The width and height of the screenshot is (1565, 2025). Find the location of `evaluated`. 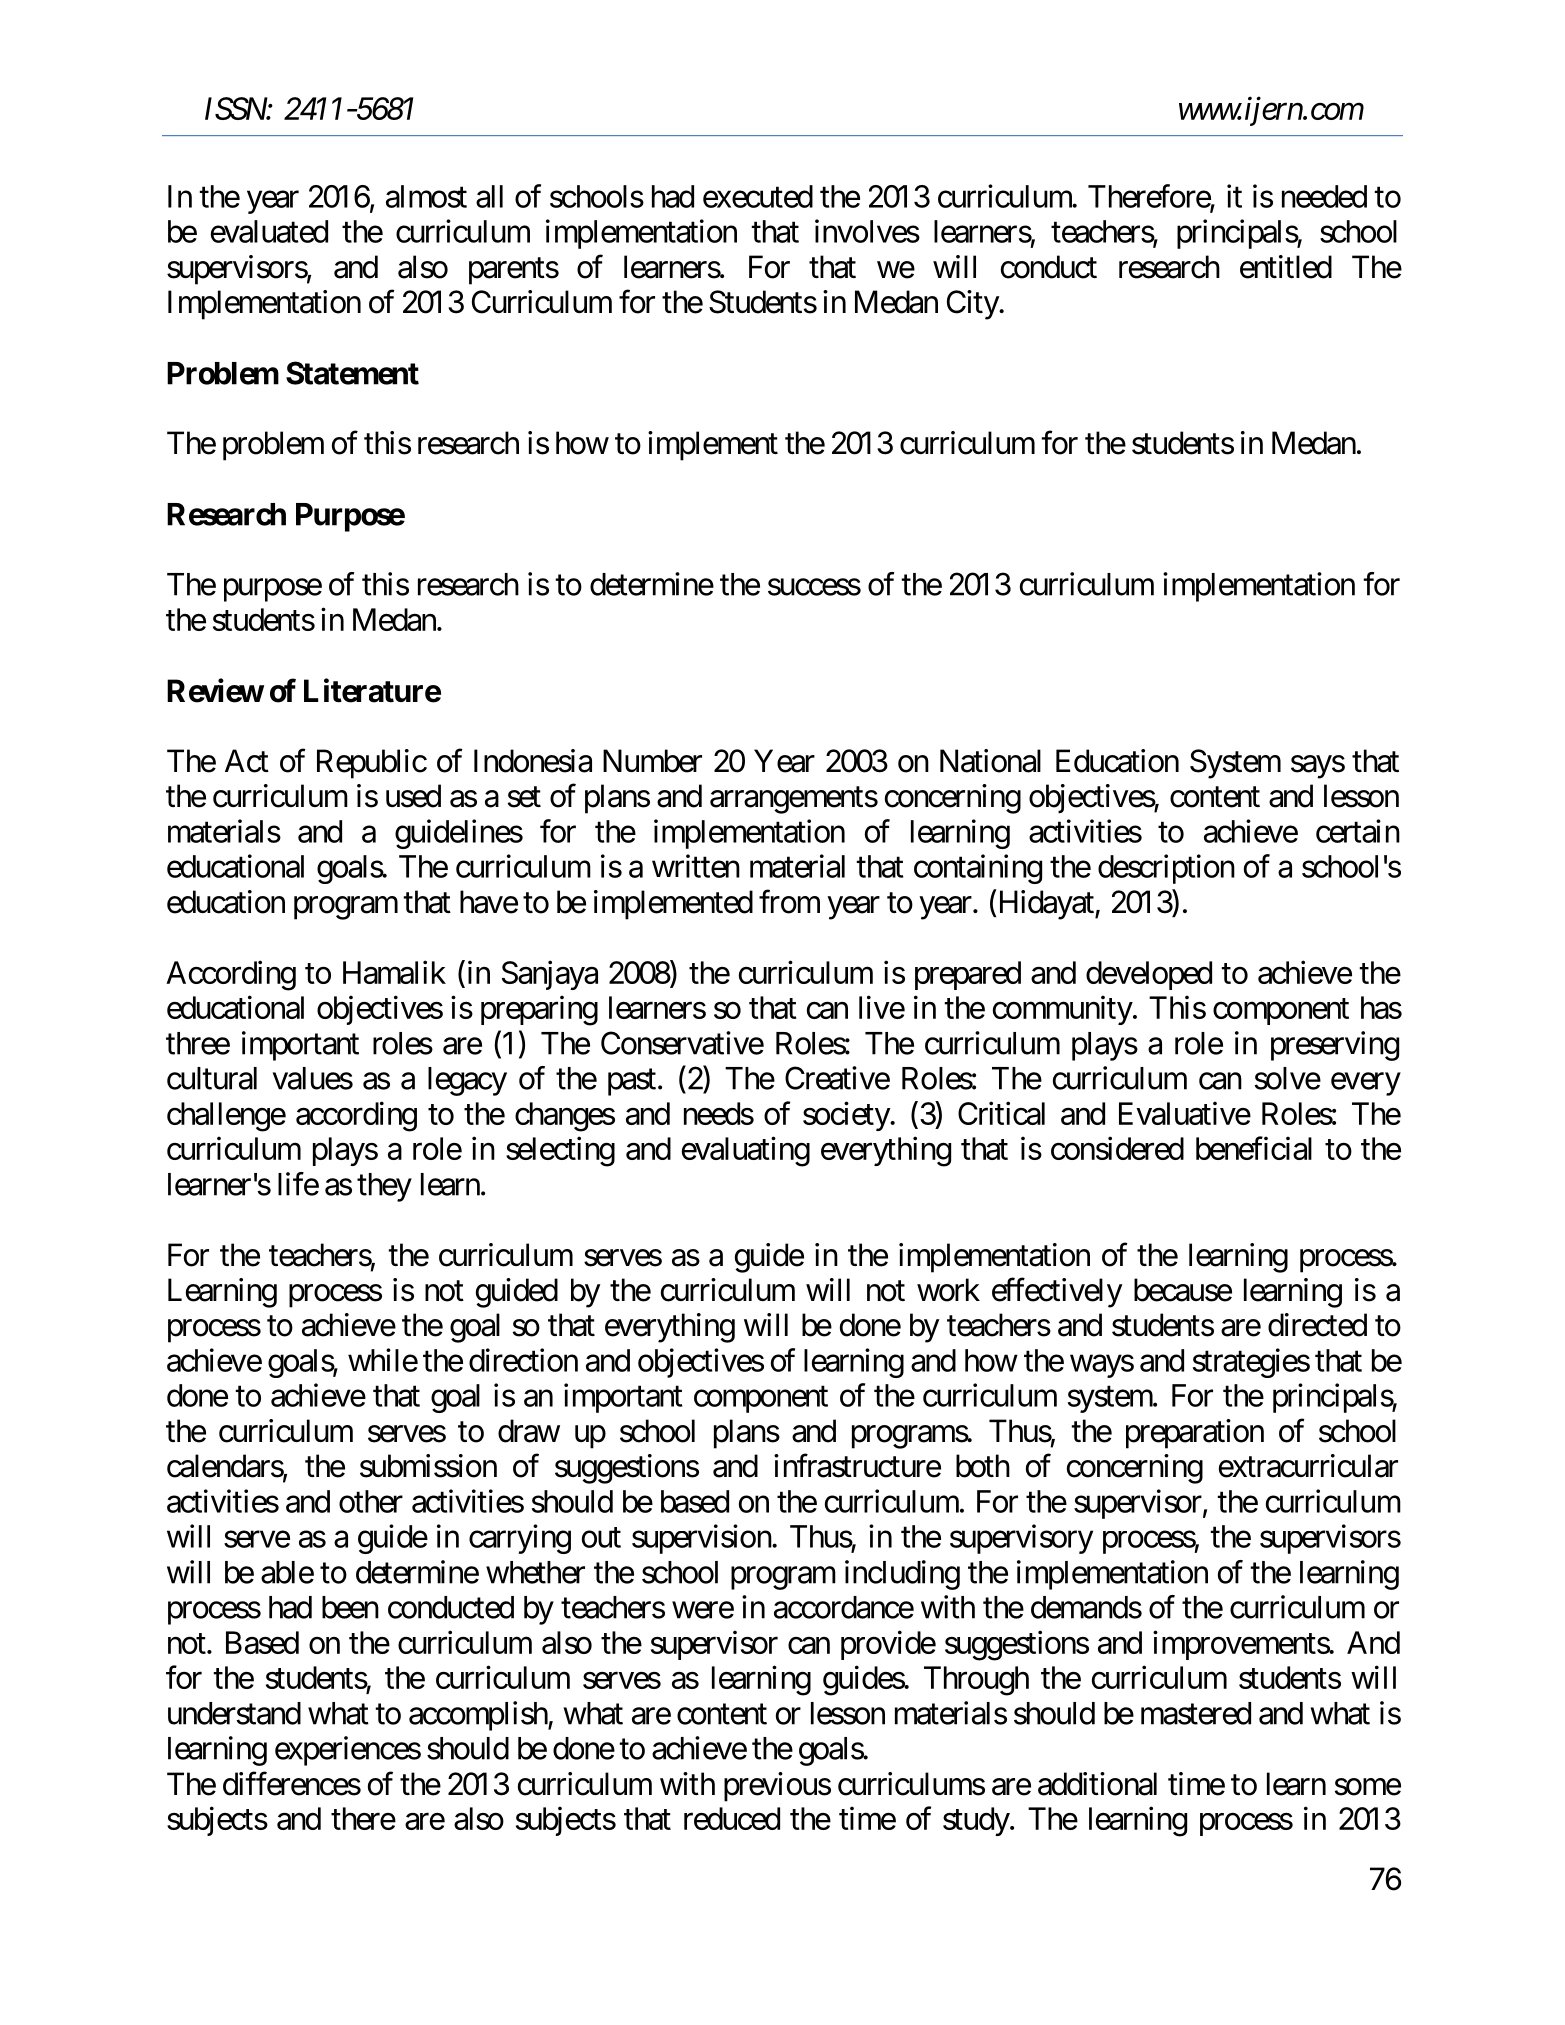

evaluated is located at coordinates (269, 231).
